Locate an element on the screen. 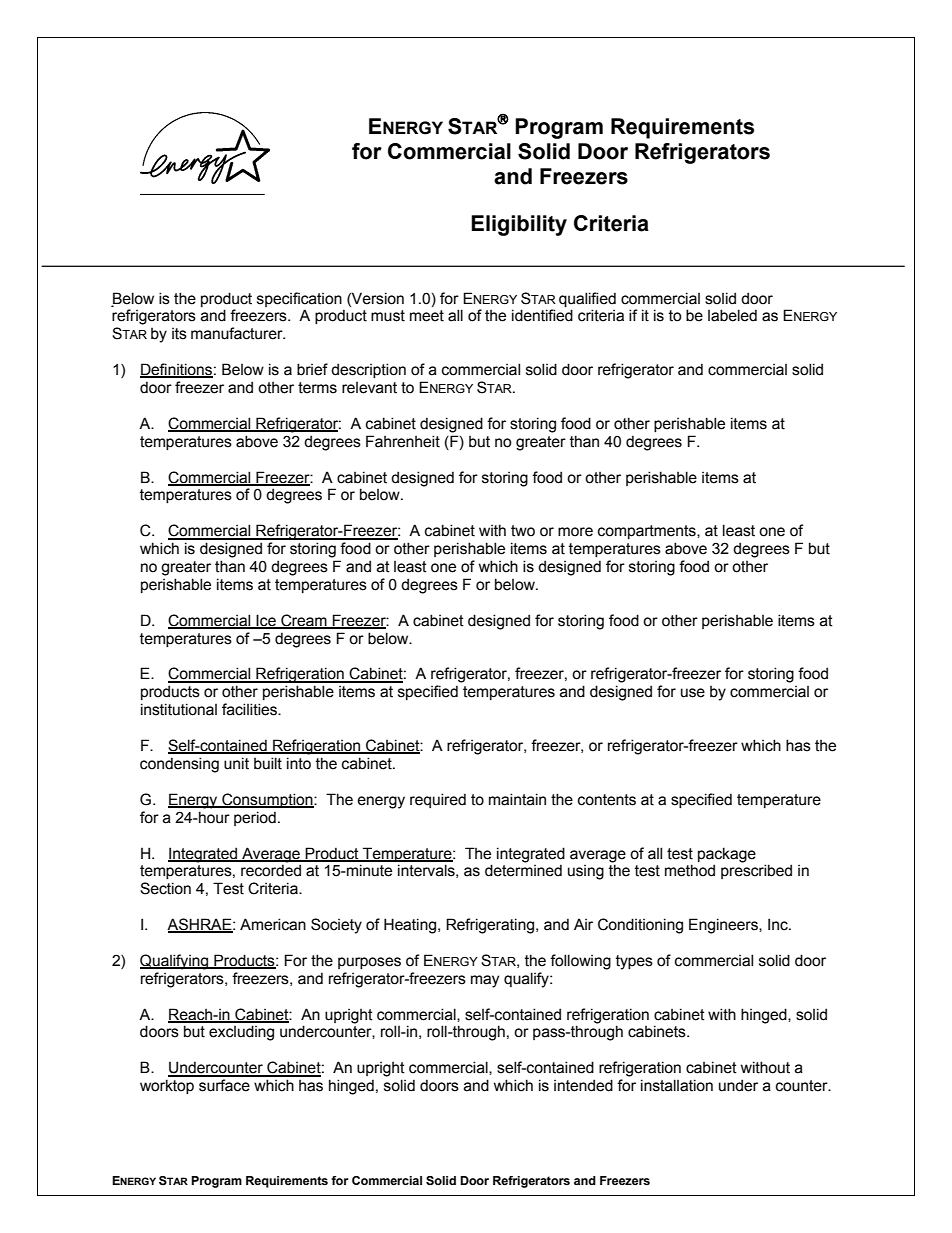  specification is located at coordinates (299, 299).
